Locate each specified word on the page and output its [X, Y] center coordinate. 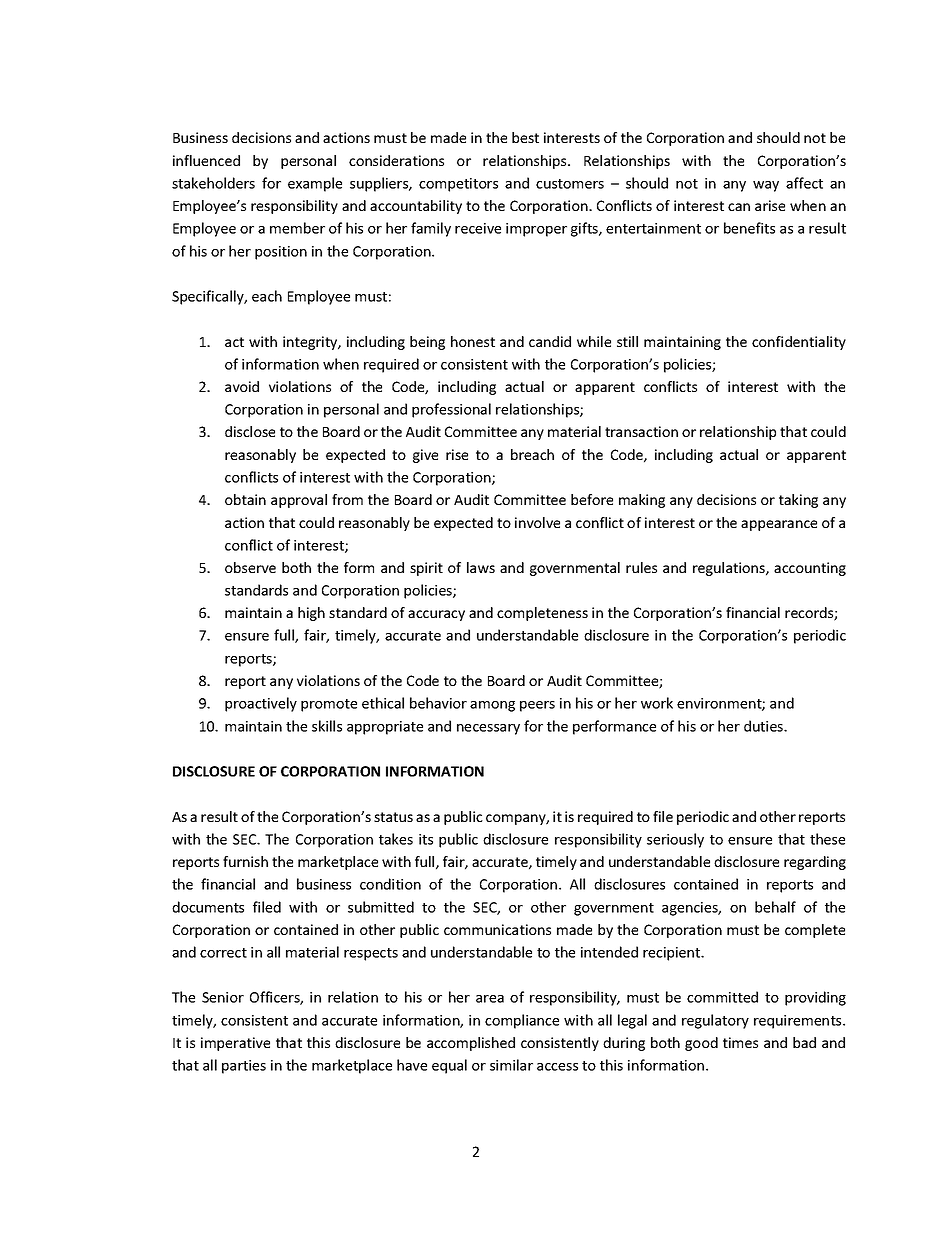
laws [481, 567]
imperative [235, 1044]
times [740, 1042]
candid [550, 341]
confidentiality [799, 343]
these [827, 839]
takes [396, 839]
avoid [242, 386]
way [766, 186]
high [311, 614]
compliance [522, 1021]
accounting [810, 569]
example [315, 184]
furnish [245, 861]
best [525, 137]
